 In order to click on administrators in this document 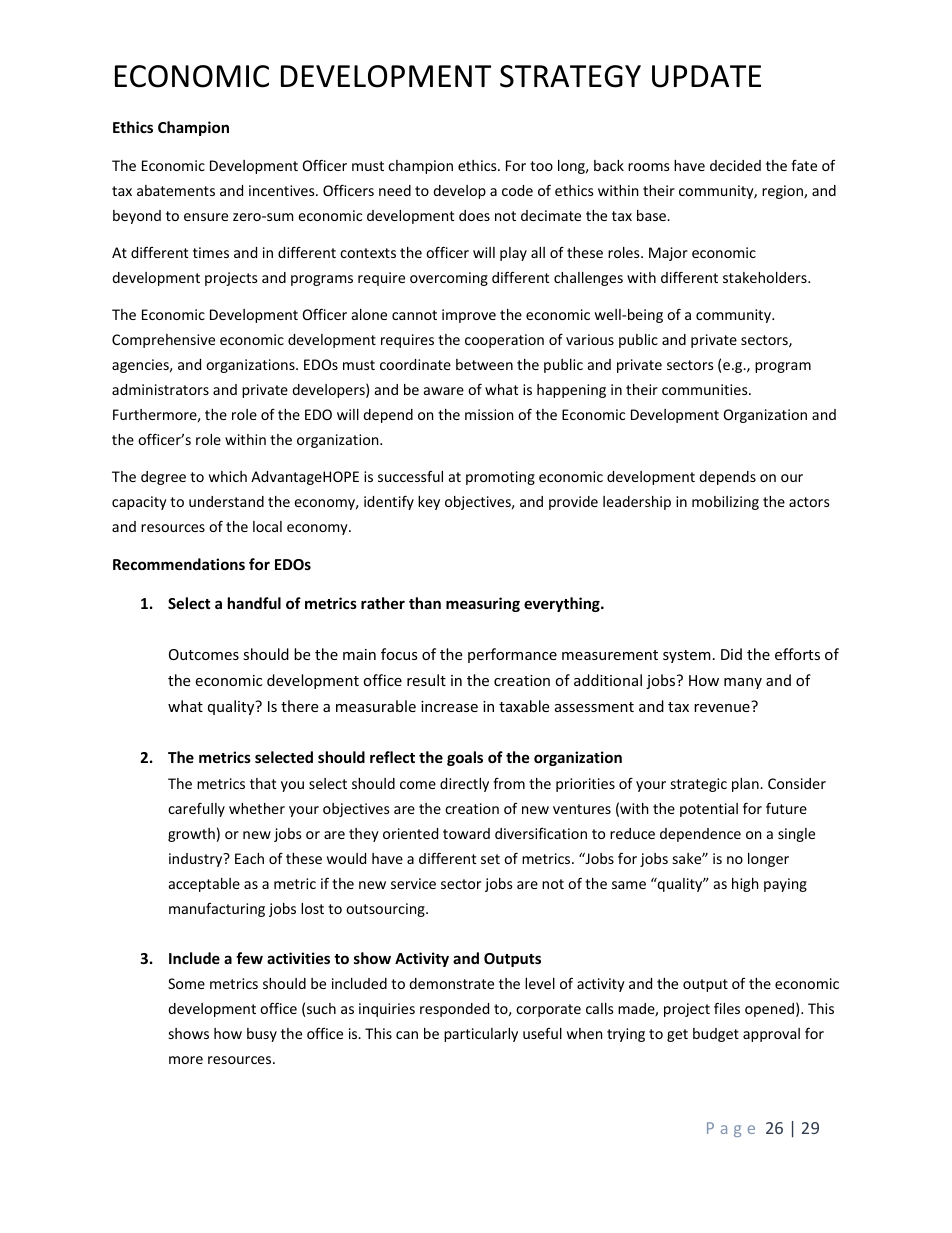, I will do `click(160, 389)`.
